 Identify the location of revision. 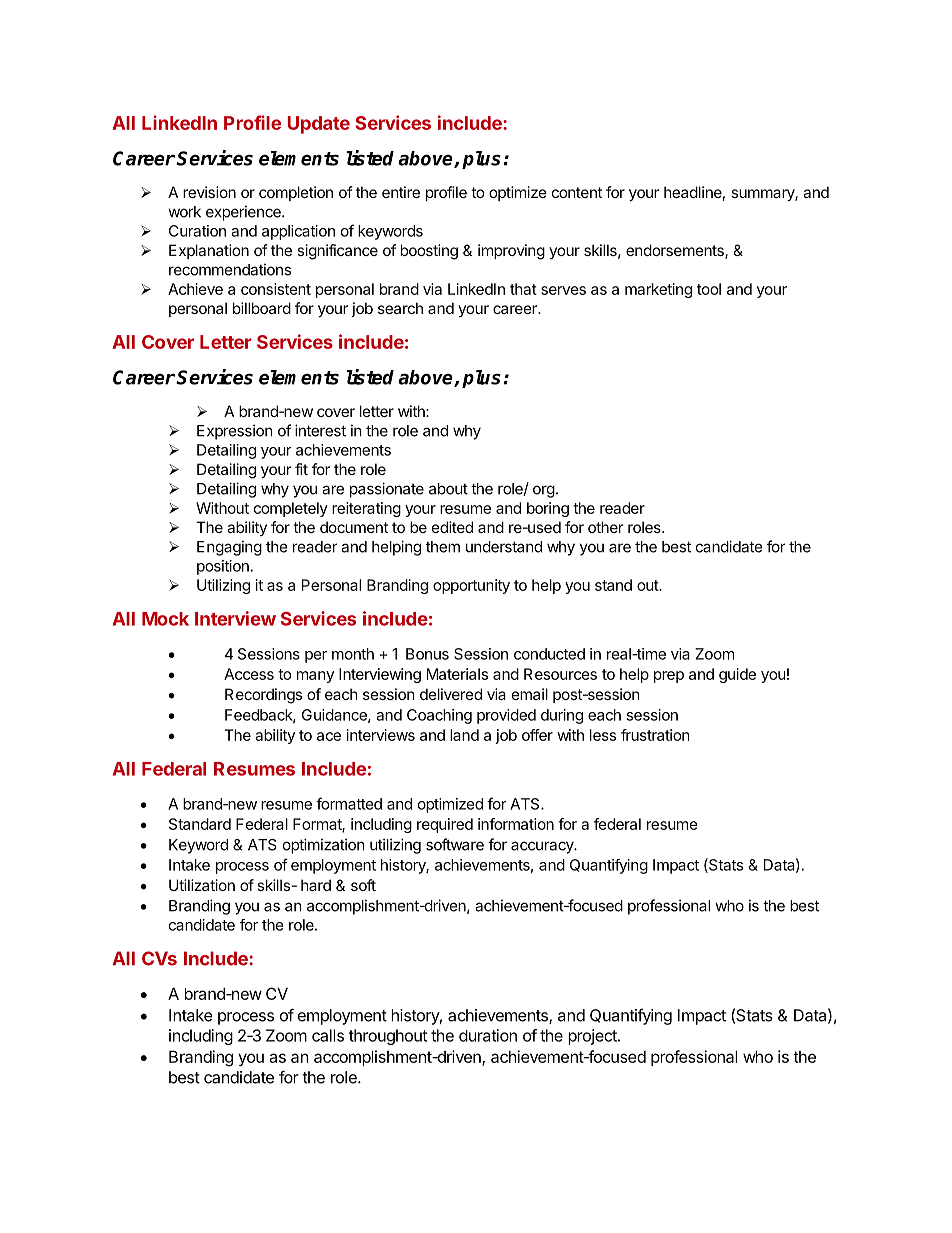
(209, 192).
